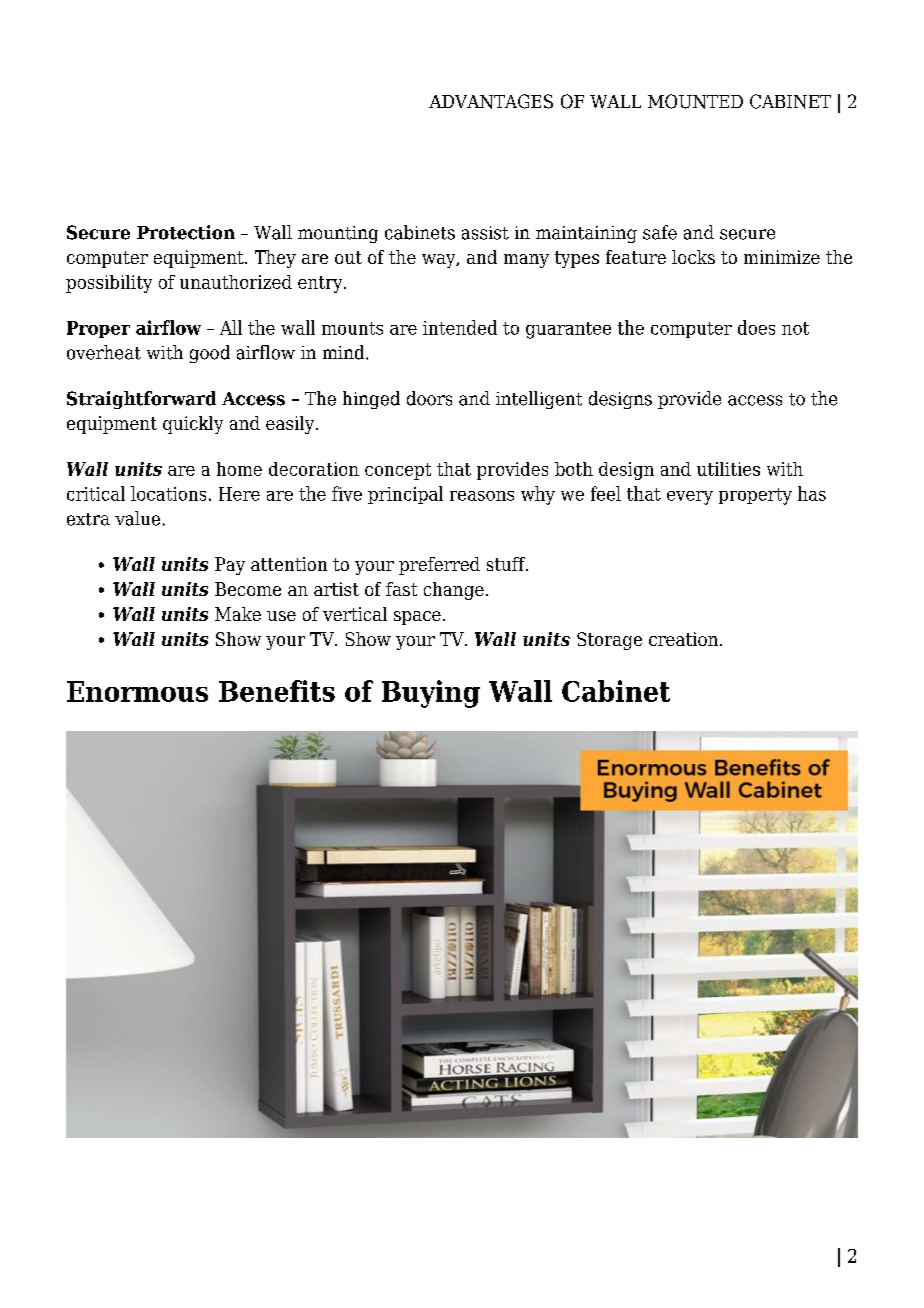  What do you see at coordinates (236, 282) in the screenshot?
I see `unauthorized` at bounding box center [236, 282].
